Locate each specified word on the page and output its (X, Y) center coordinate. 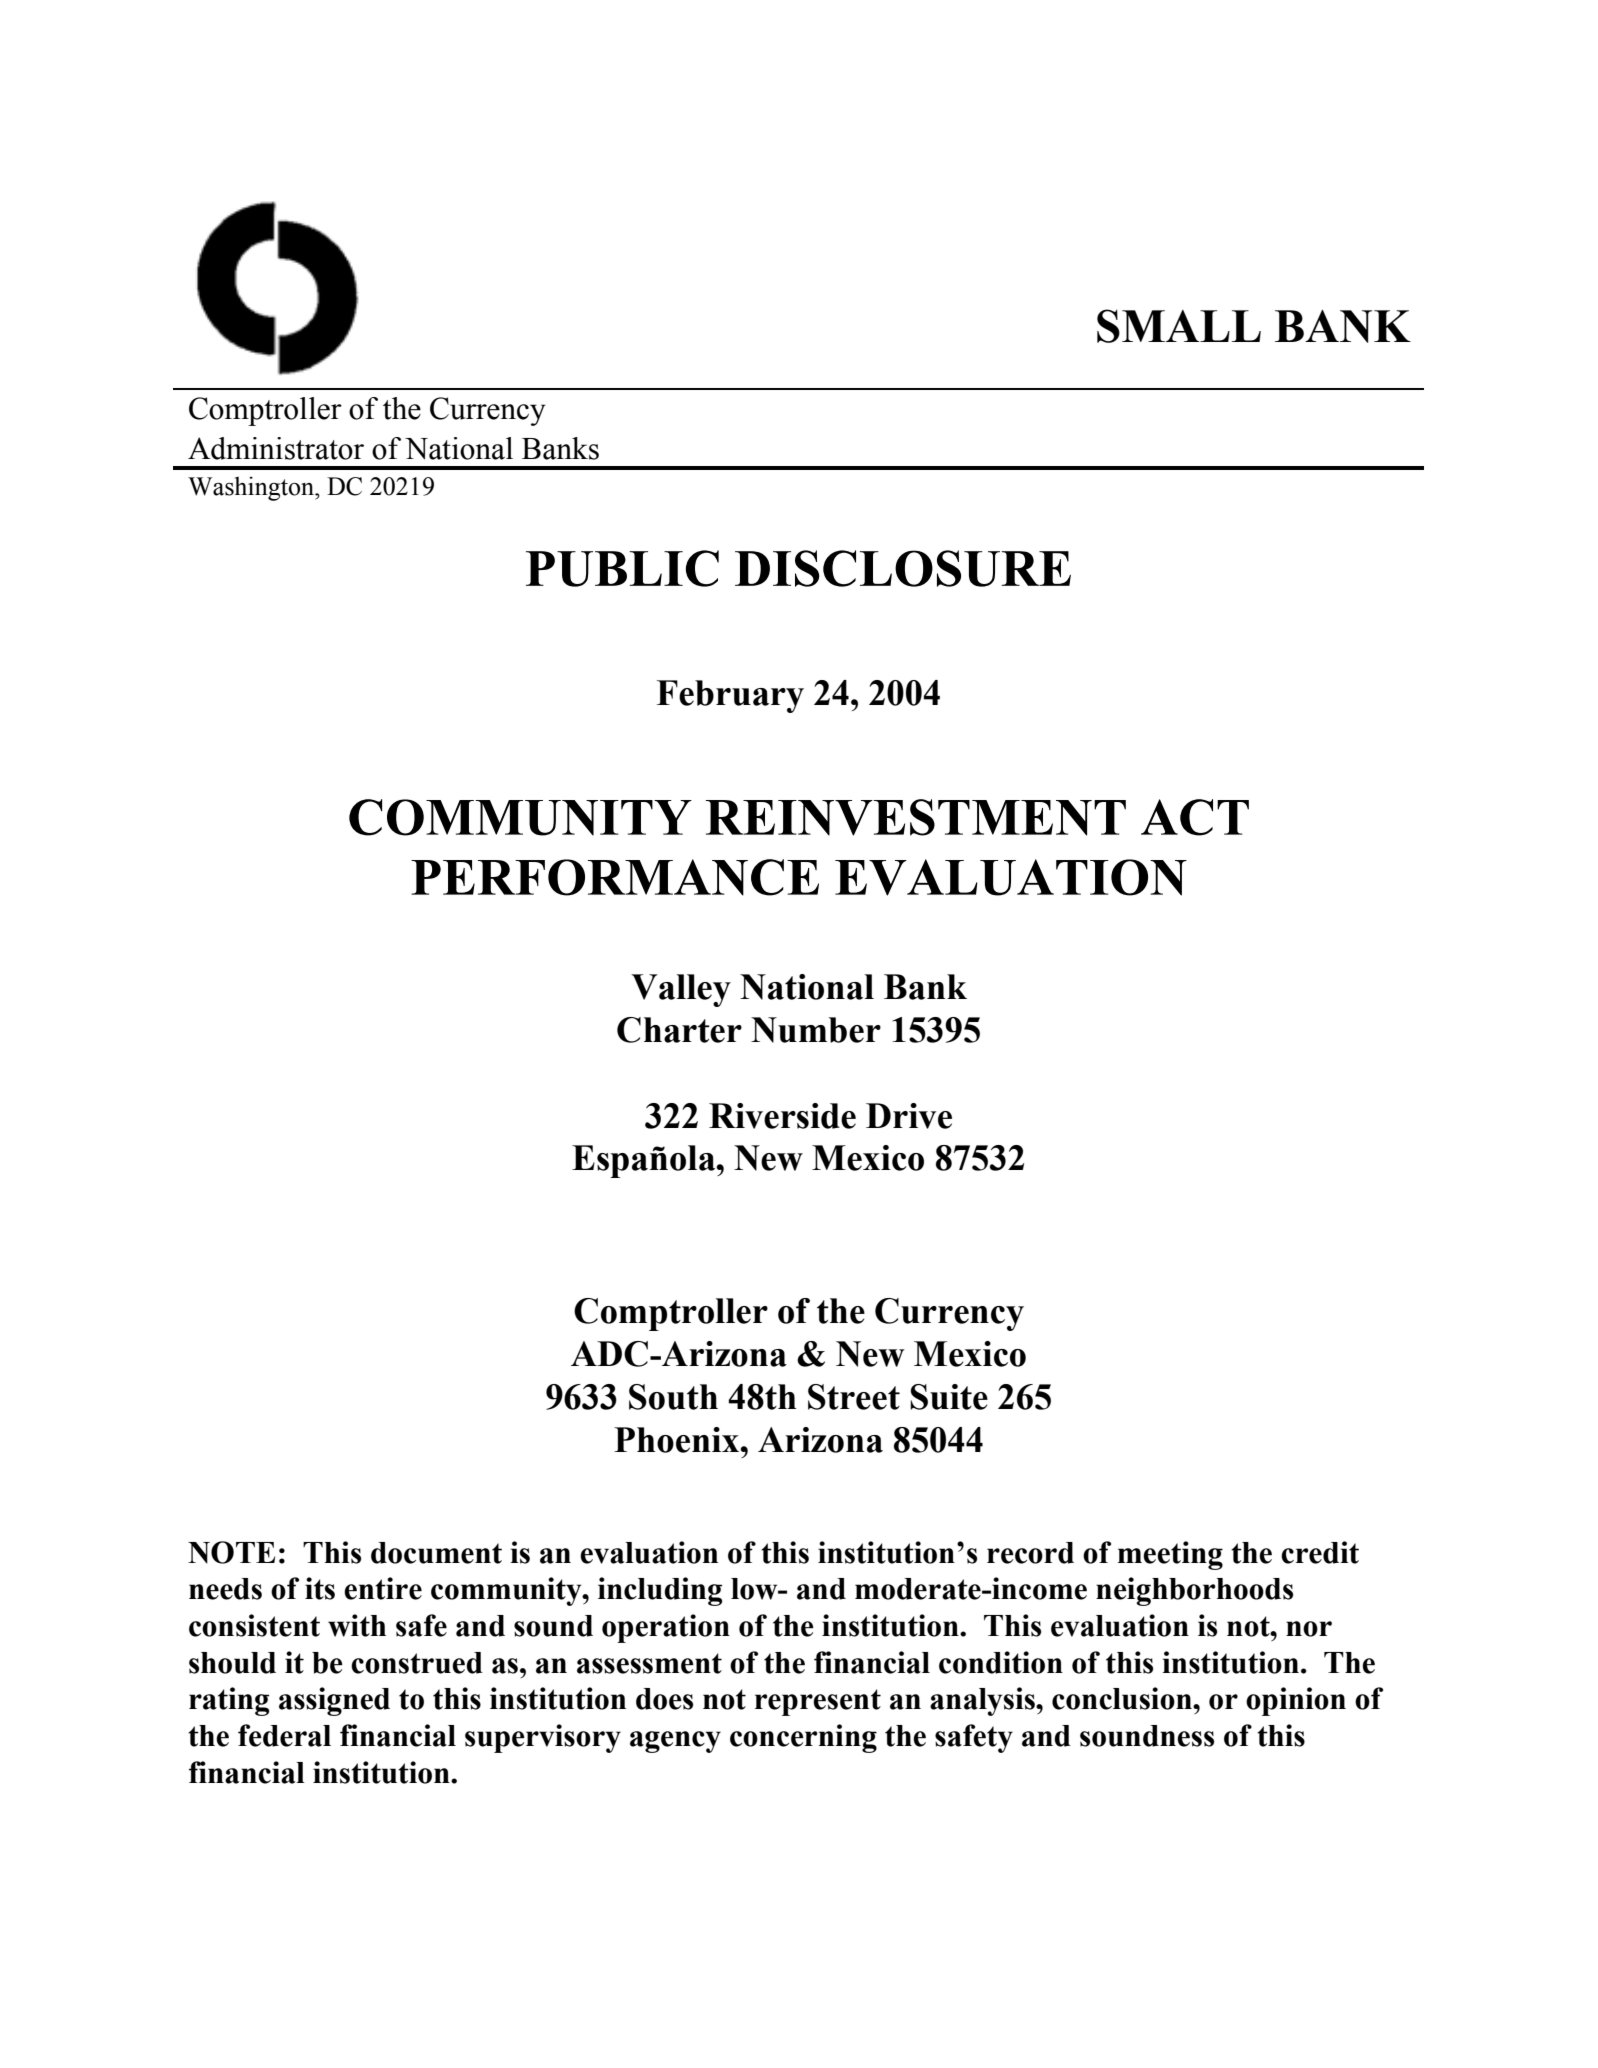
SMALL (1179, 326)
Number (816, 1030)
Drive (909, 1116)
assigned (334, 1701)
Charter (679, 1030)
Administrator (276, 448)
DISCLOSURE (903, 568)
